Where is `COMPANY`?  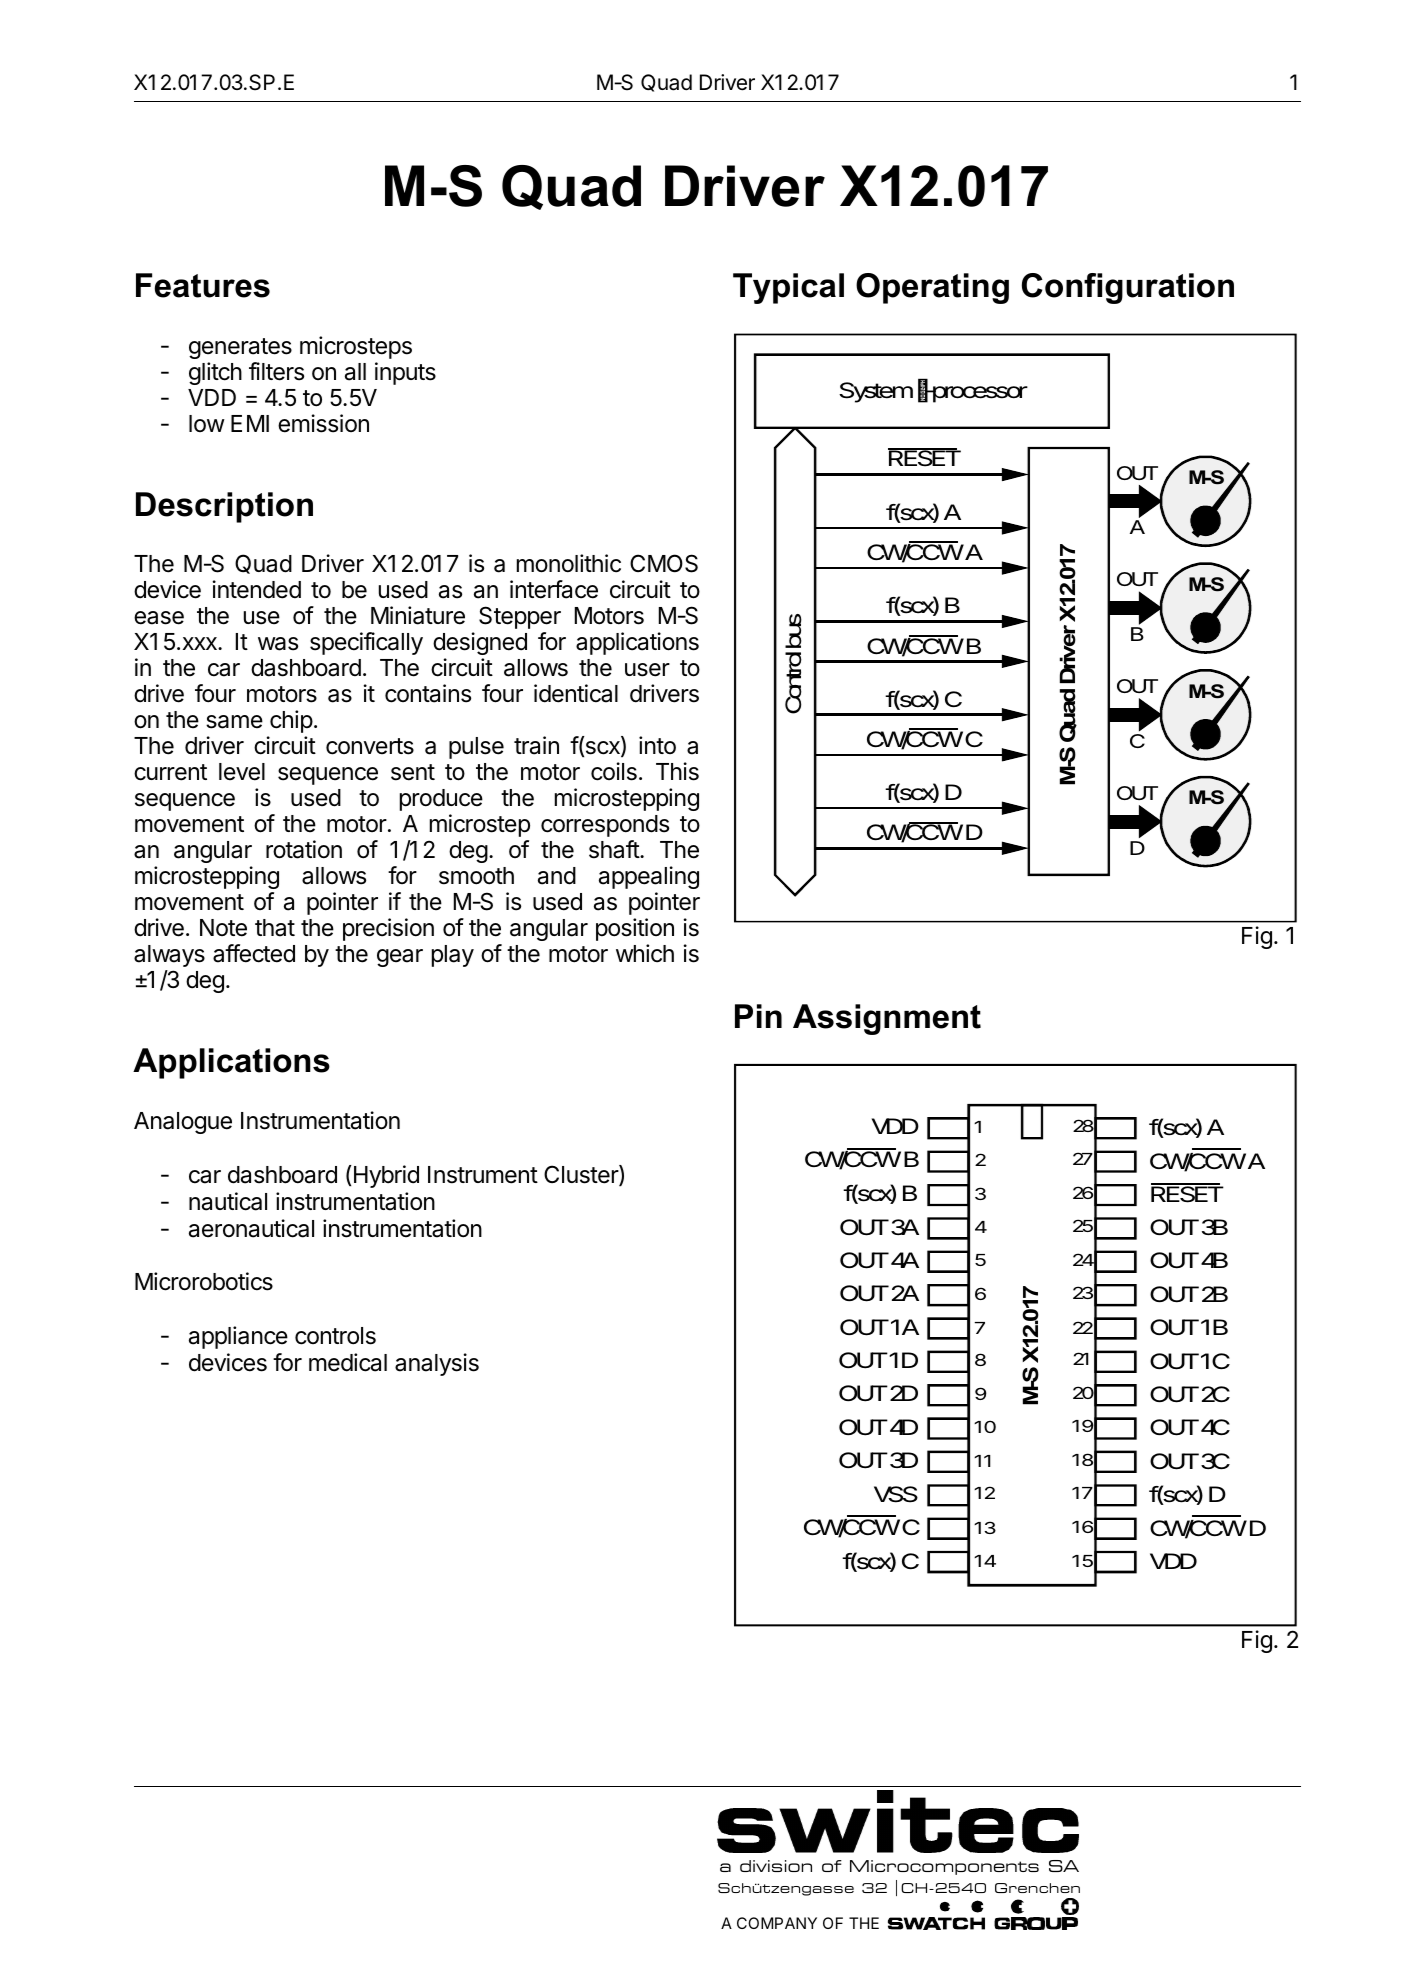
COMPANY is located at coordinates (777, 1923).
